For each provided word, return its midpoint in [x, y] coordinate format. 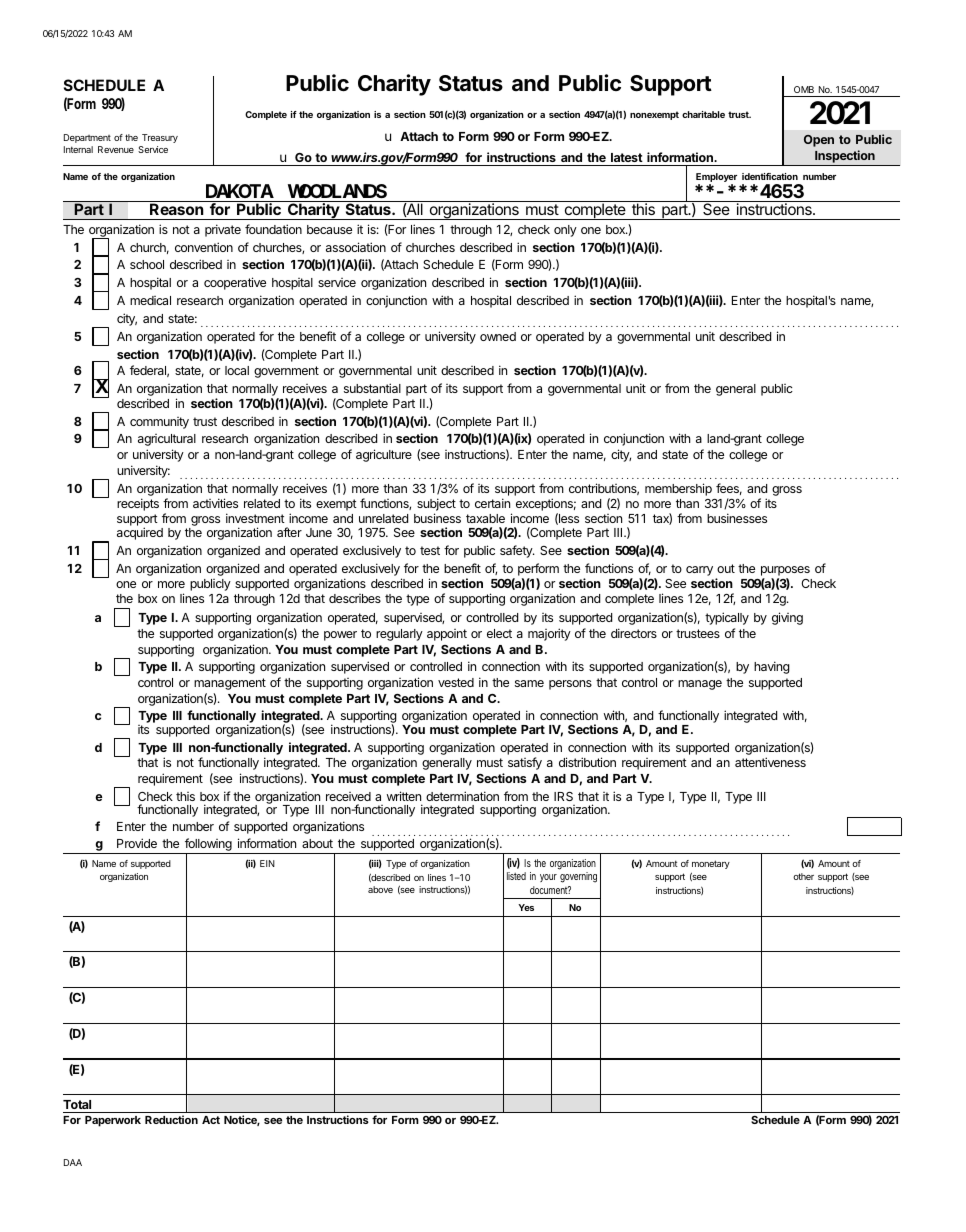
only [565, 231]
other [803, 876]
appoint [447, 635]
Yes [526, 907]
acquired [140, 533]
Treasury [160, 138]
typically [727, 618]
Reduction [171, 1119]
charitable [703, 114]
